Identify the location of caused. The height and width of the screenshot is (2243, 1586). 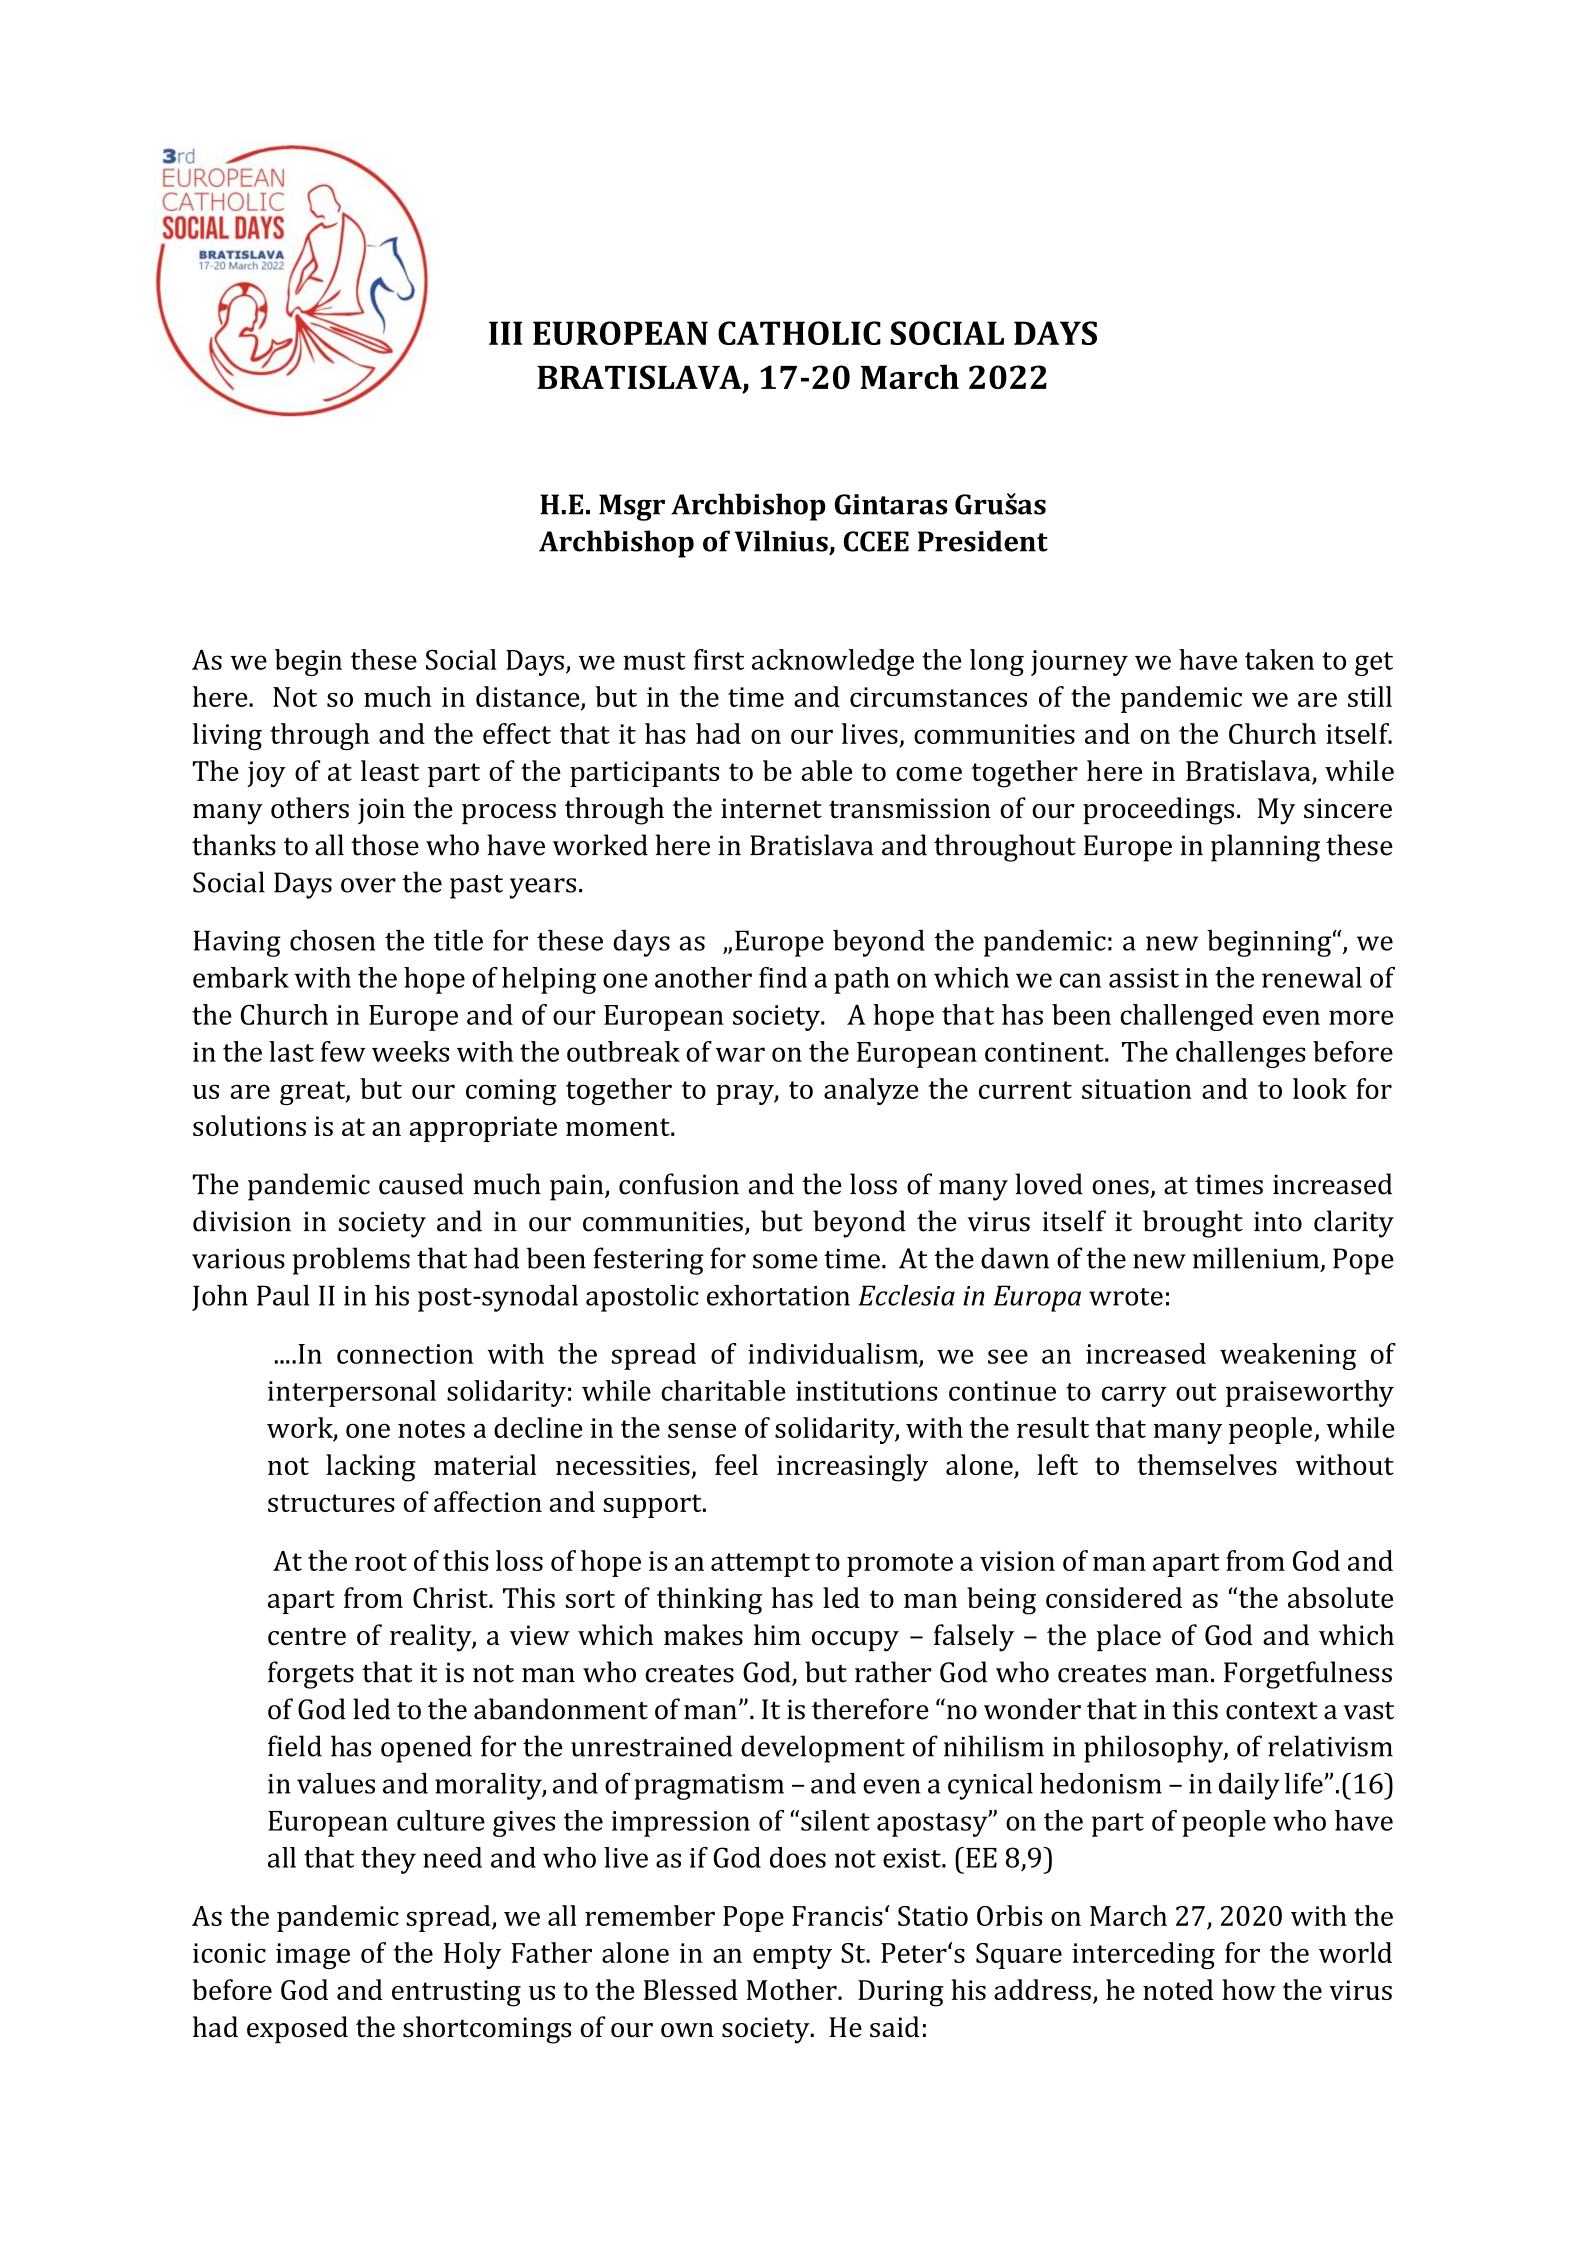
(421, 1184).
